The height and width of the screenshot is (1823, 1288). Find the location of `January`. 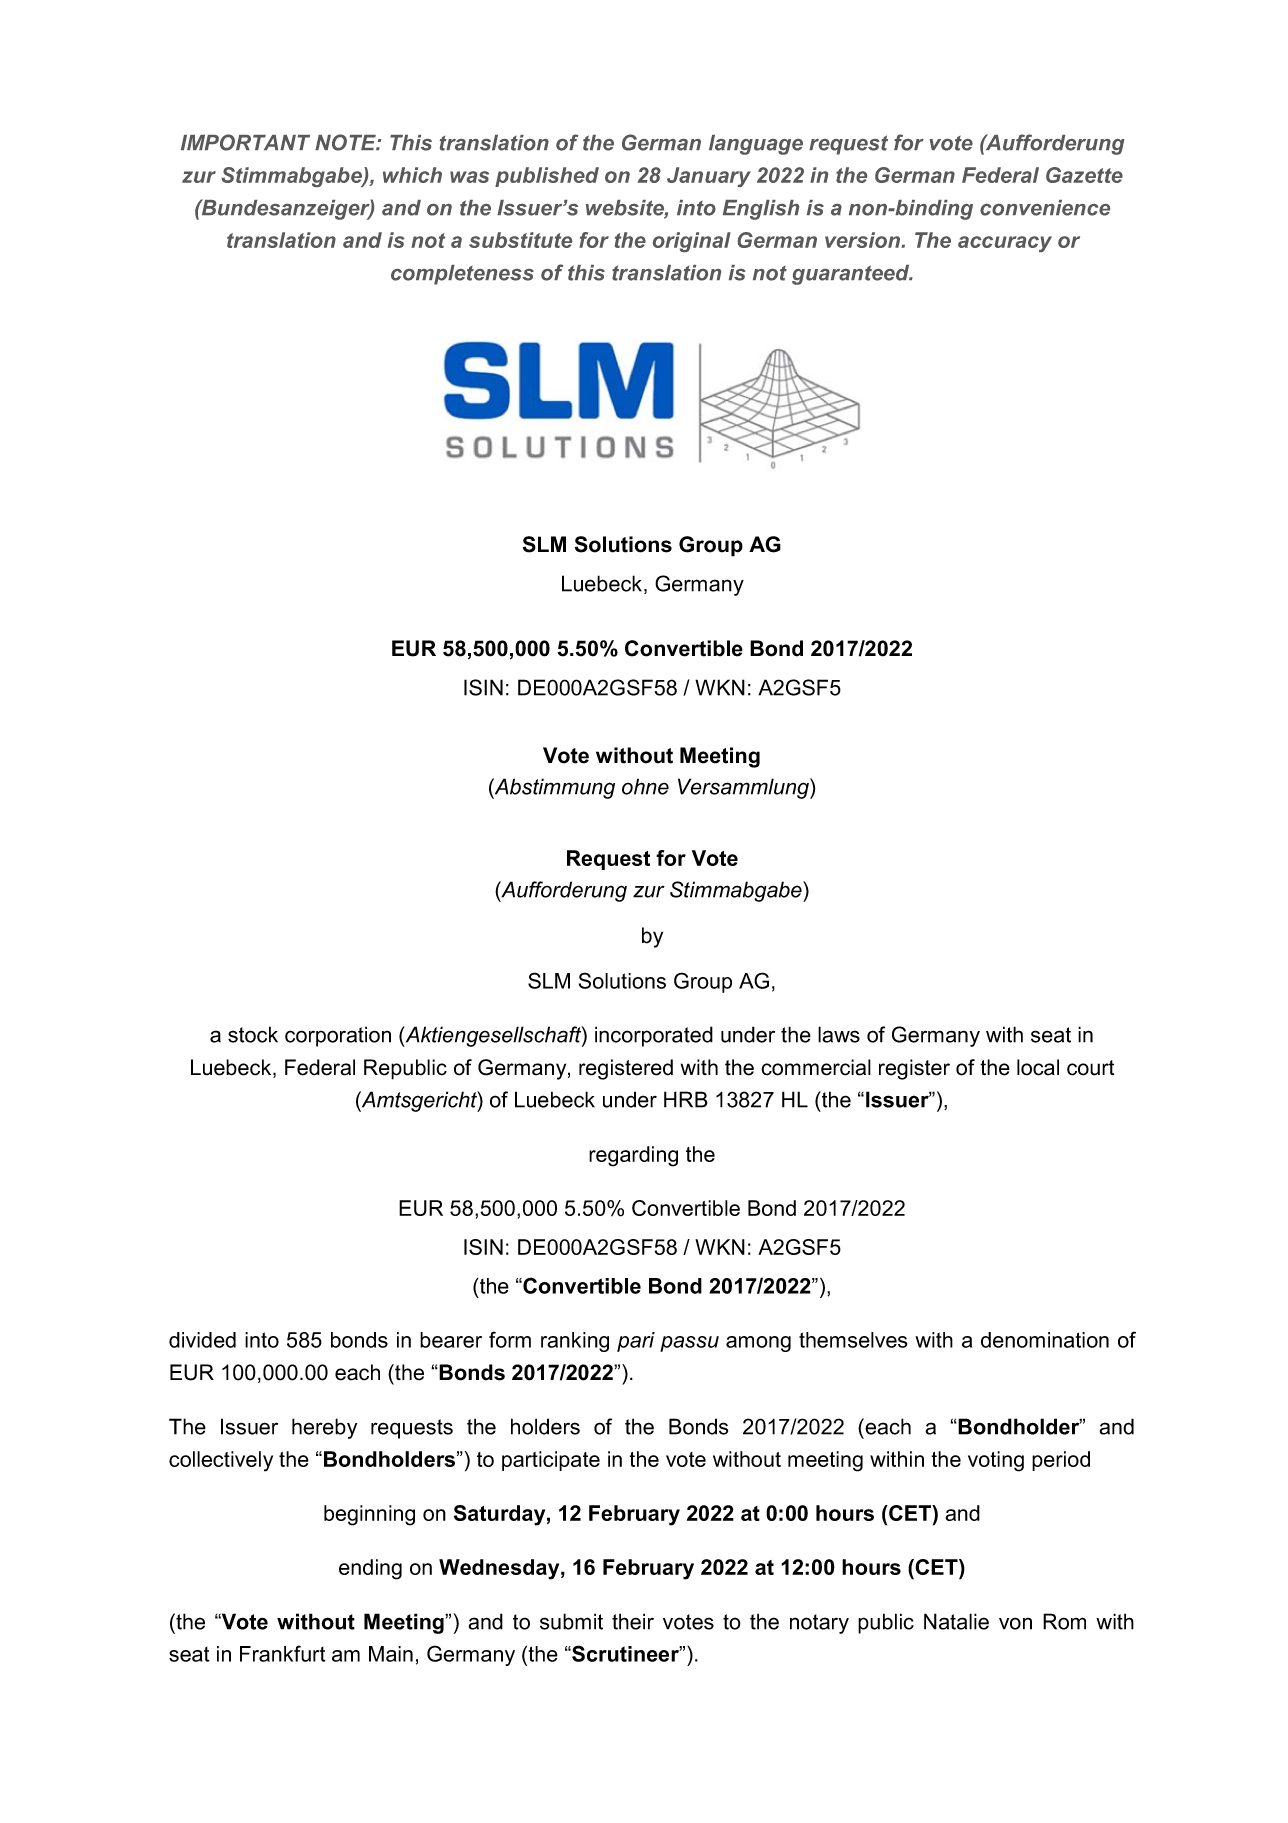

January is located at coordinates (709, 177).
